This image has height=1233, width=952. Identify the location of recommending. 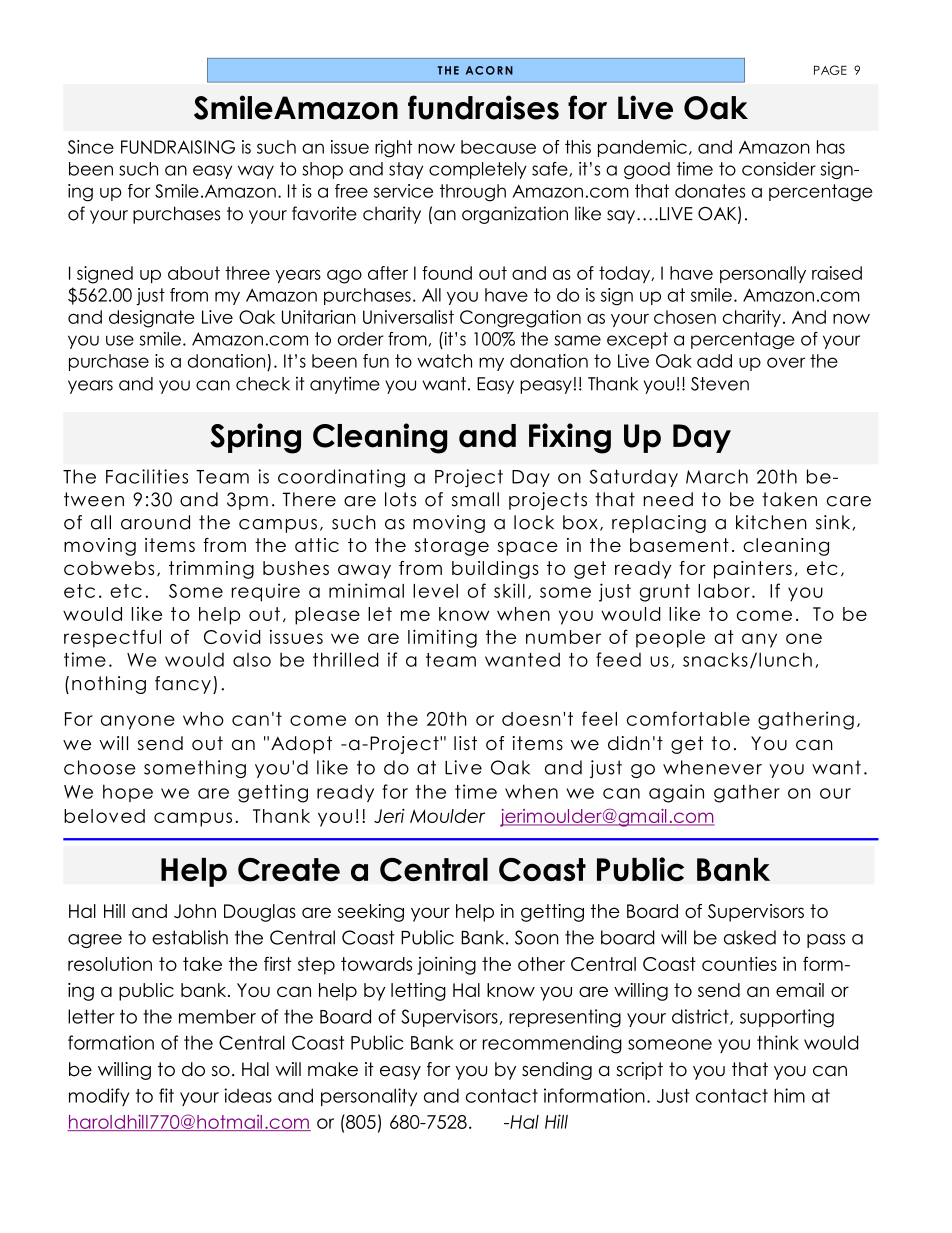
(552, 1044).
